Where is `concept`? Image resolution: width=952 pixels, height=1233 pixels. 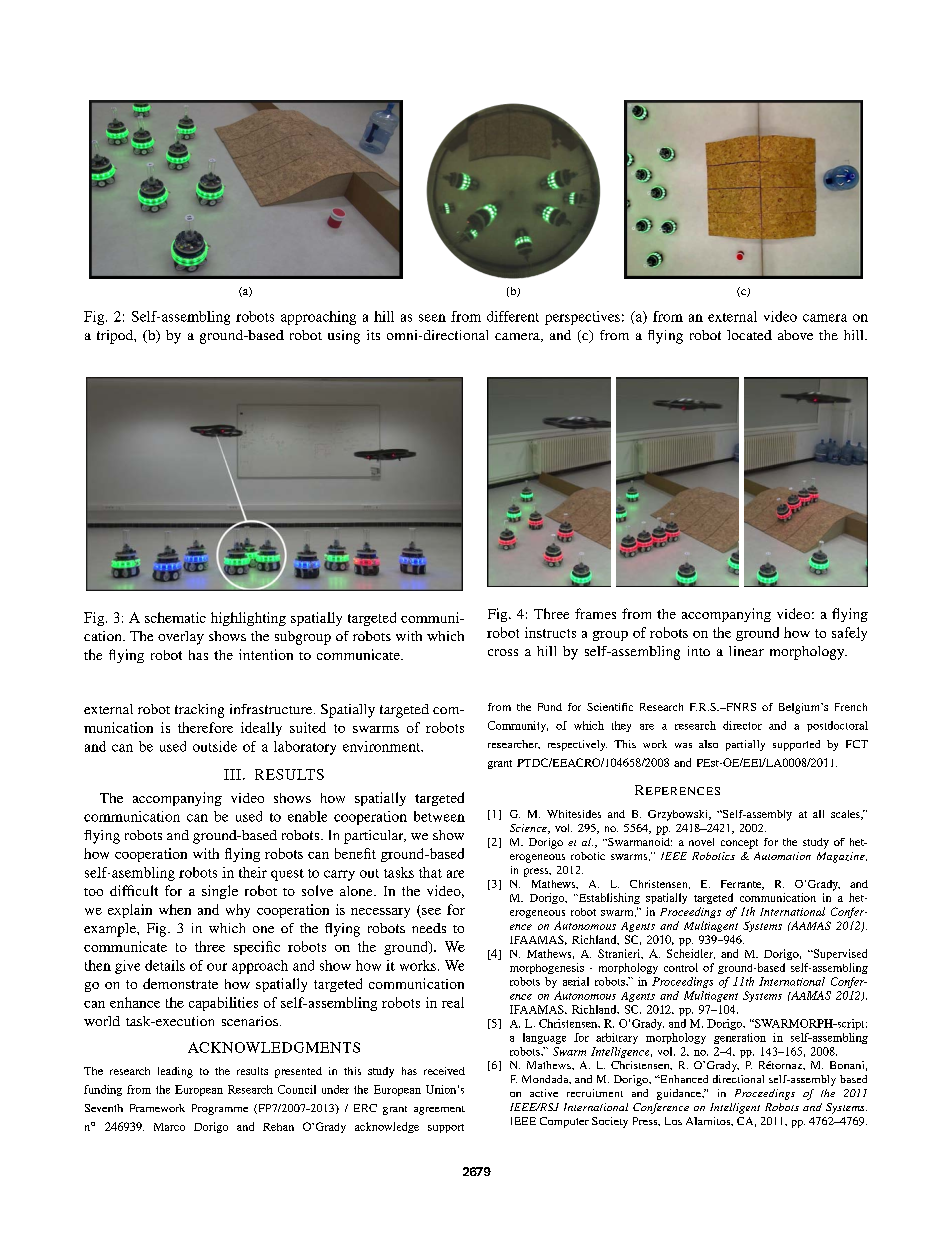
concept is located at coordinates (739, 844).
